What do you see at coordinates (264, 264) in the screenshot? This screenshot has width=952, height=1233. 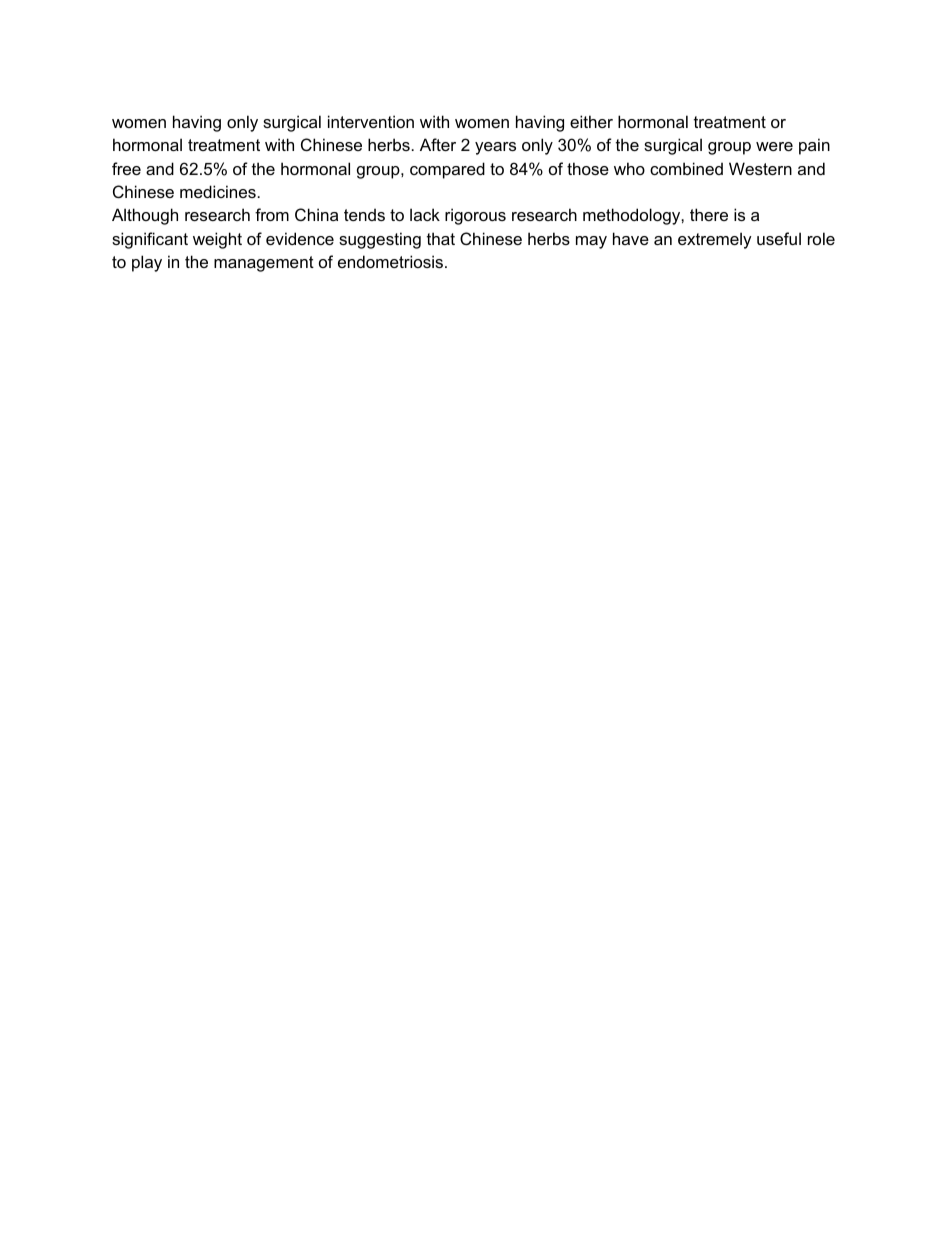 I see `management` at bounding box center [264, 264].
